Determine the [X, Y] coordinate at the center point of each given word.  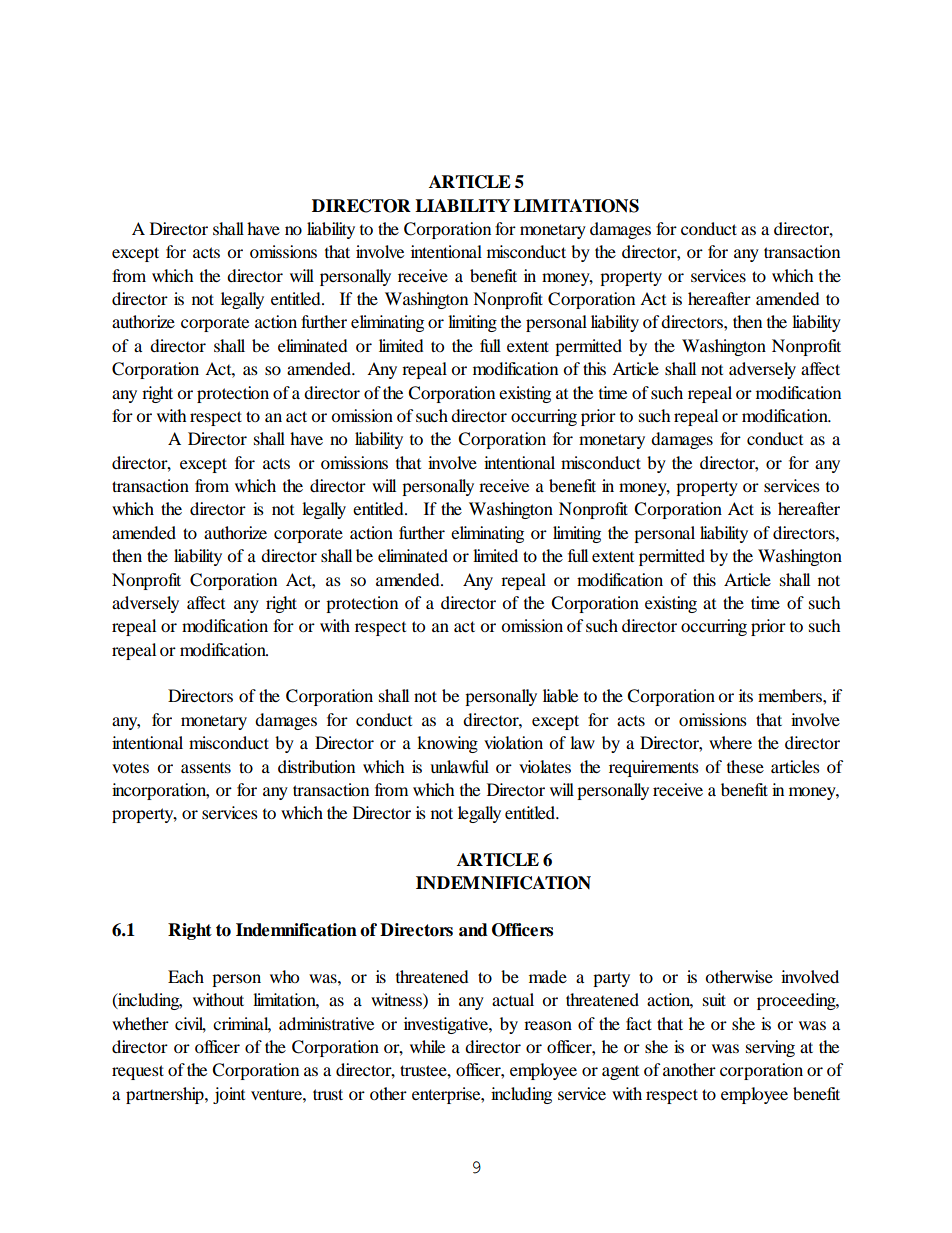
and [473, 930]
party [611, 979]
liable [560, 695]
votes [130, 768]
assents [206, 768]
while [427, 1046]
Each [186, 976]
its [746, 695]
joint [229, 1095]
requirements [654, 768]
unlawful [459, 766]
